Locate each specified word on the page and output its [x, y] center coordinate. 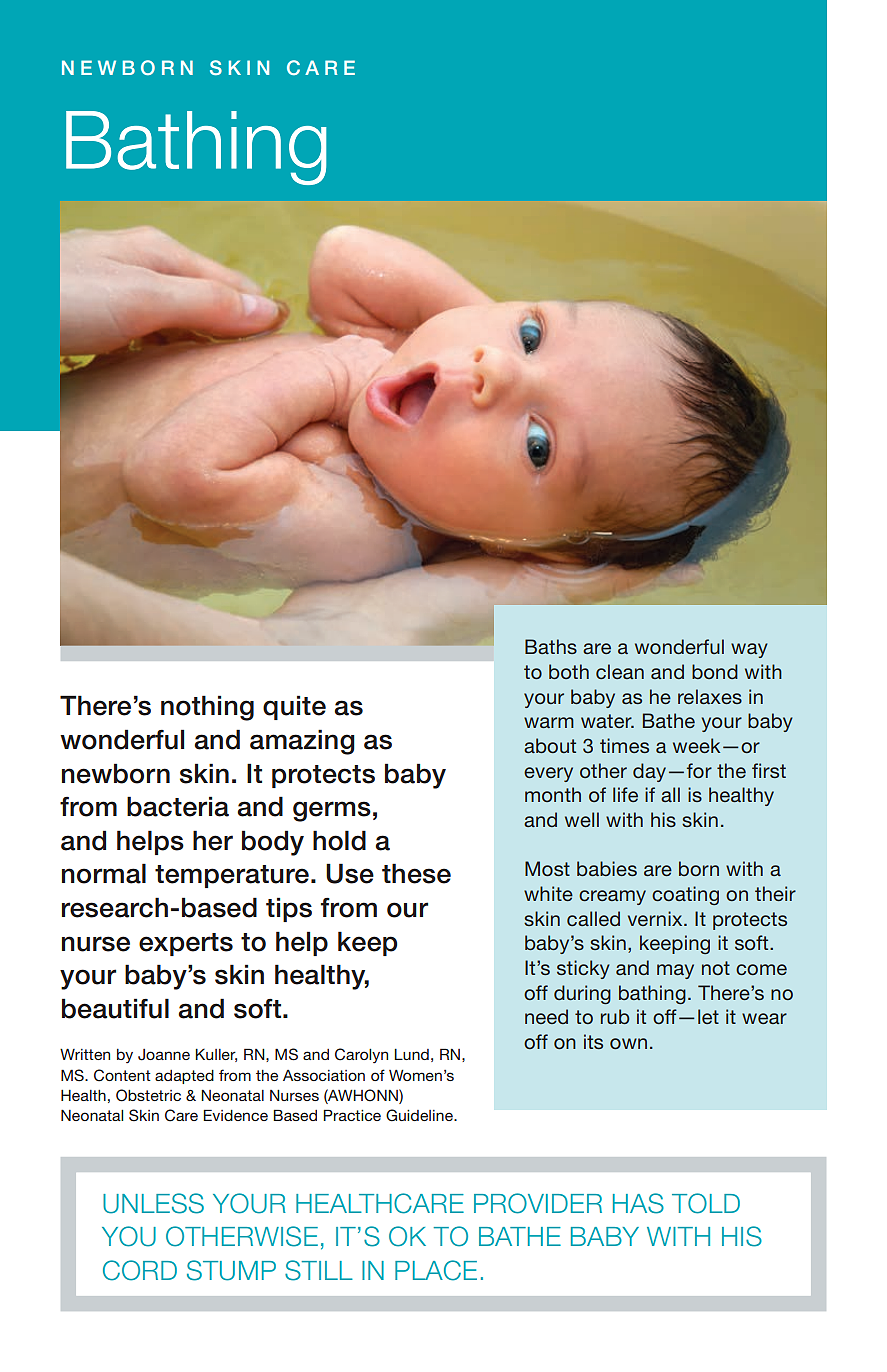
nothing [207, 708]
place [436, 1270]
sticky [583, 969]
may [675, 971]
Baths [551, 646]
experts [186, 944]
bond [715, 671]
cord [140, 1270]
